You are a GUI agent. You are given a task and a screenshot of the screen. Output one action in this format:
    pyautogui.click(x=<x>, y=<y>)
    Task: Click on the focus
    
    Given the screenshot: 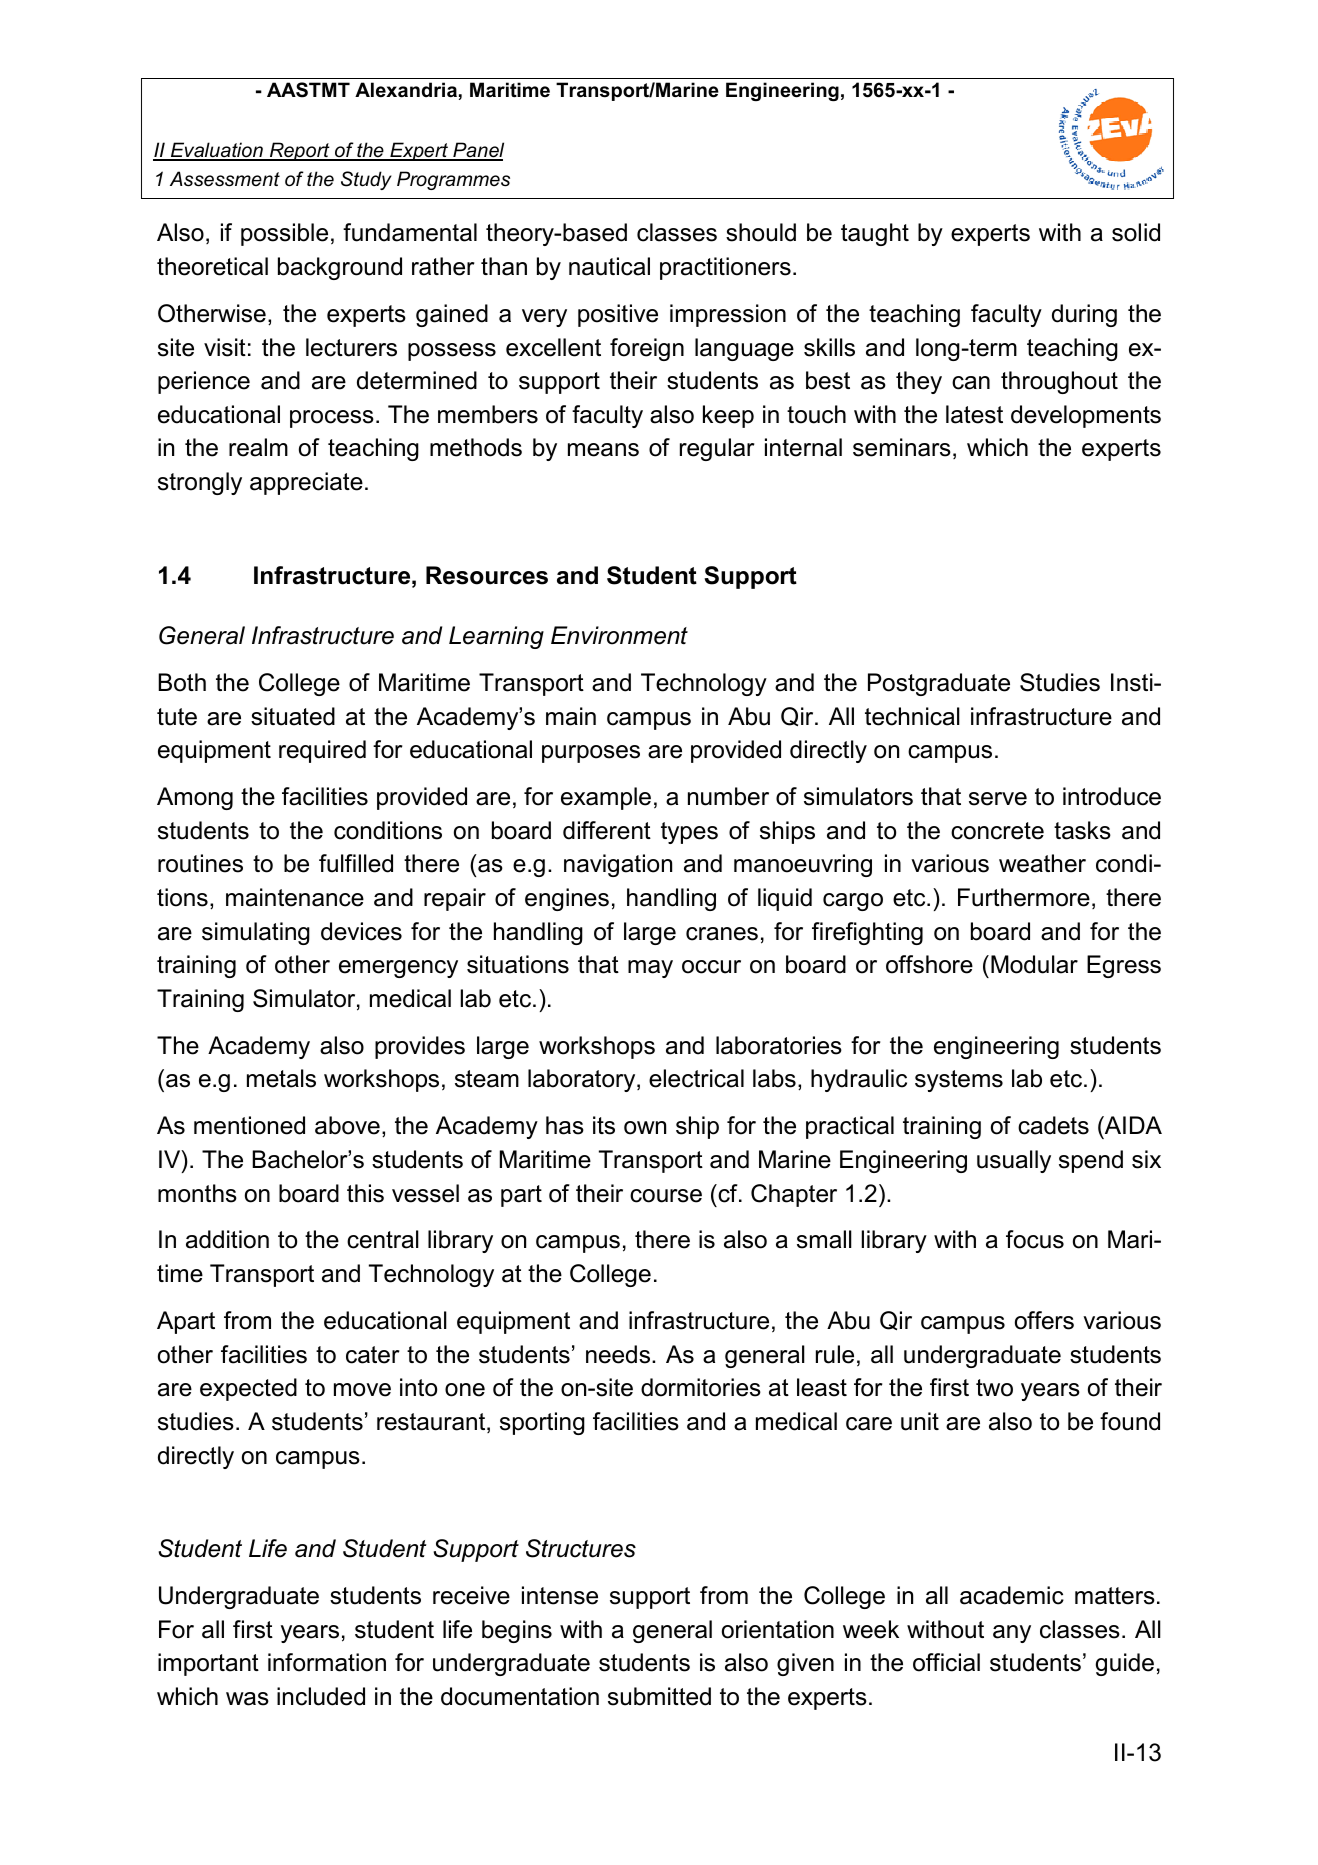 What is the action you would take?
    pyautogui.click(x=1035, y=1239)
